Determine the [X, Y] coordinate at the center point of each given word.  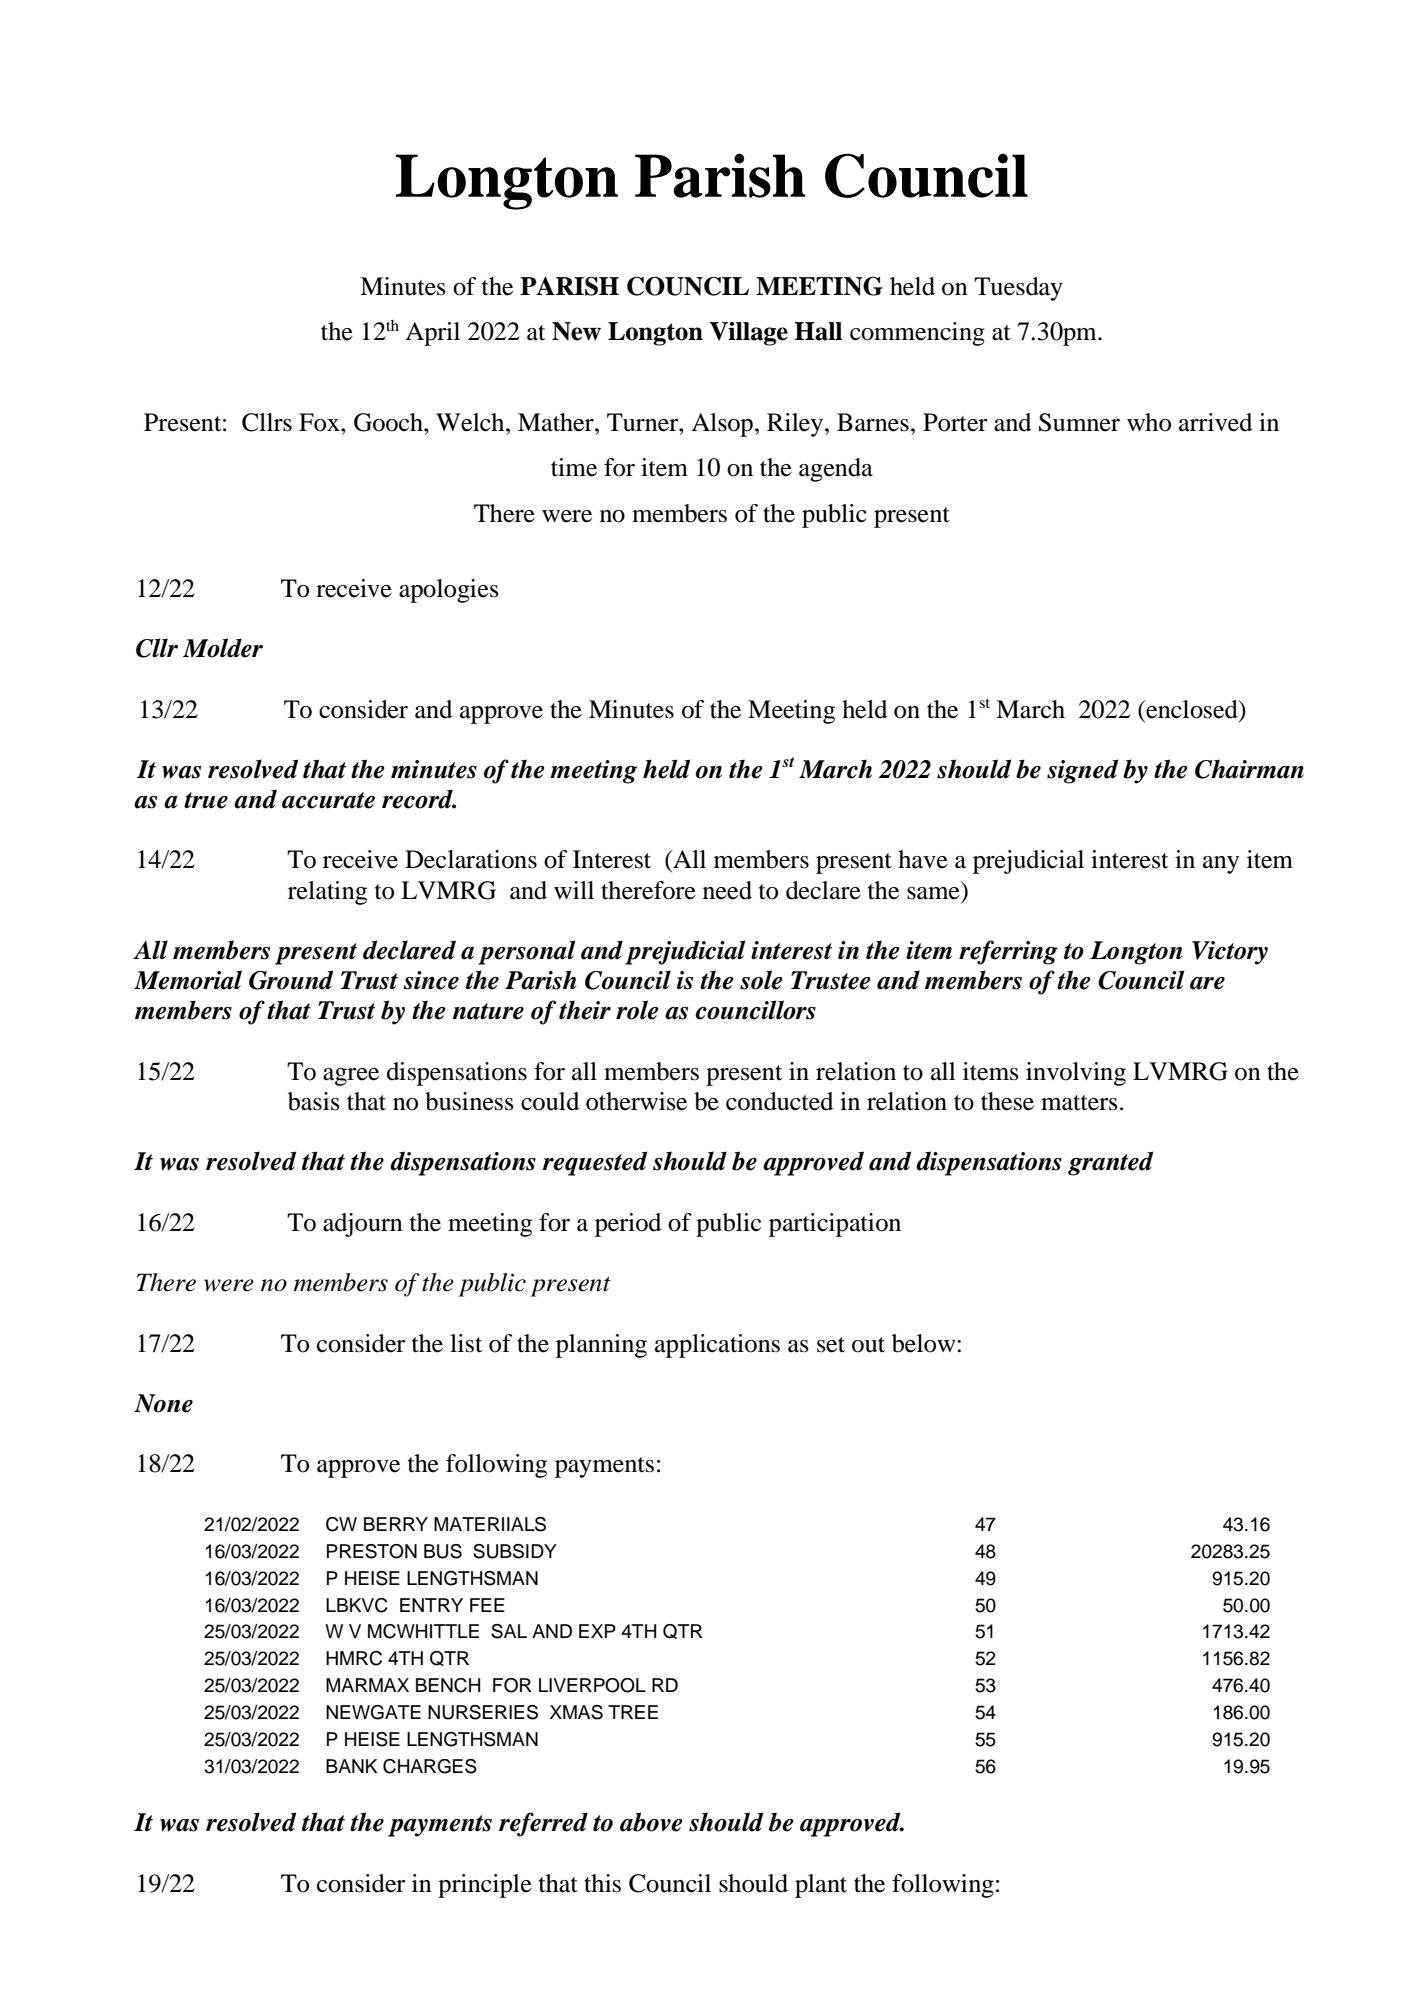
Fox [320, 422]
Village [748, 334]
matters [1079, 1103]
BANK [351, 1766]
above [651, 1822]
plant [821, 1886]
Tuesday [1018, 289]
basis [314, 1101]
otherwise [636, 1101]
